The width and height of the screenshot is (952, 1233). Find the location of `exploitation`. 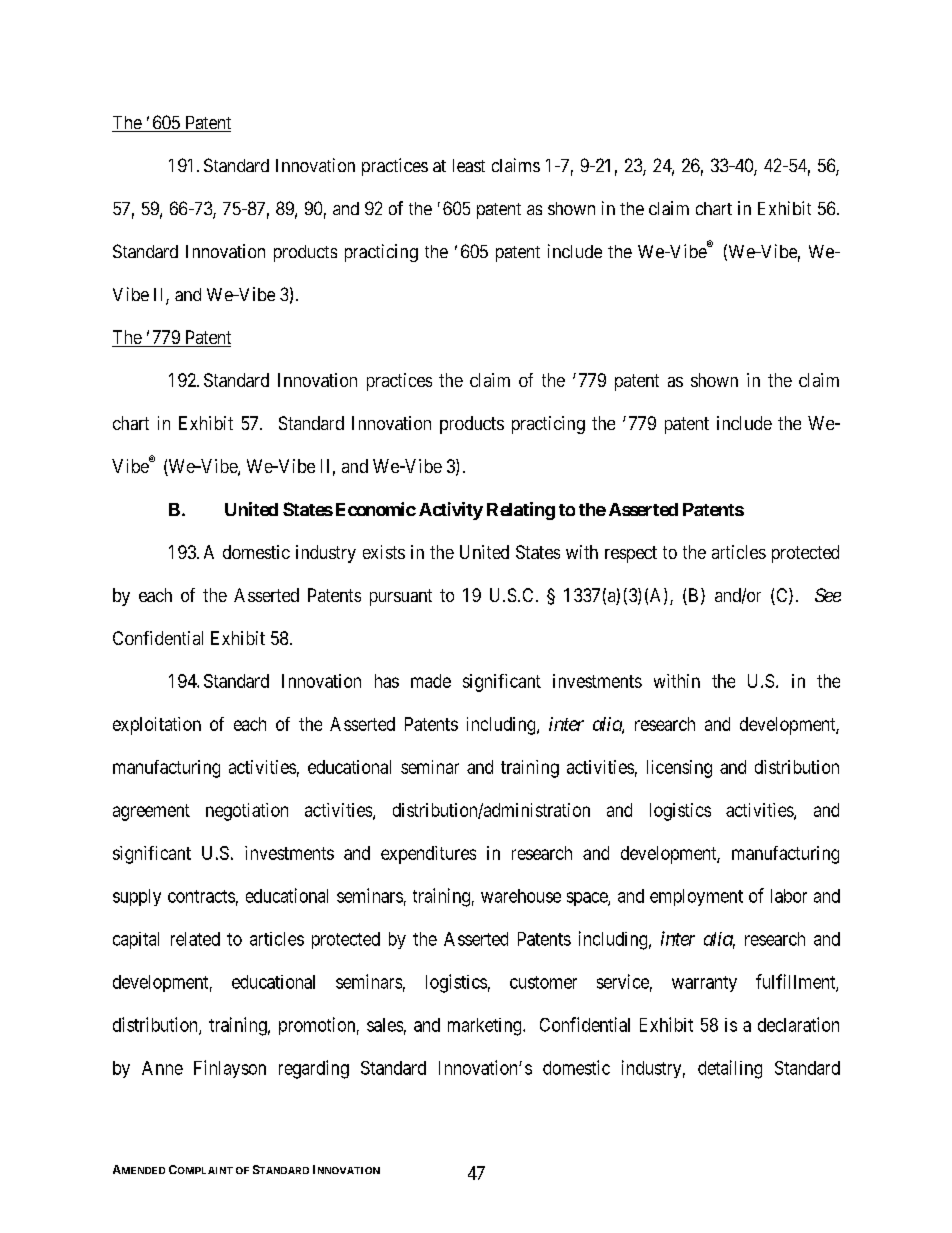

exploitation is located at coordinates (157, 726).
